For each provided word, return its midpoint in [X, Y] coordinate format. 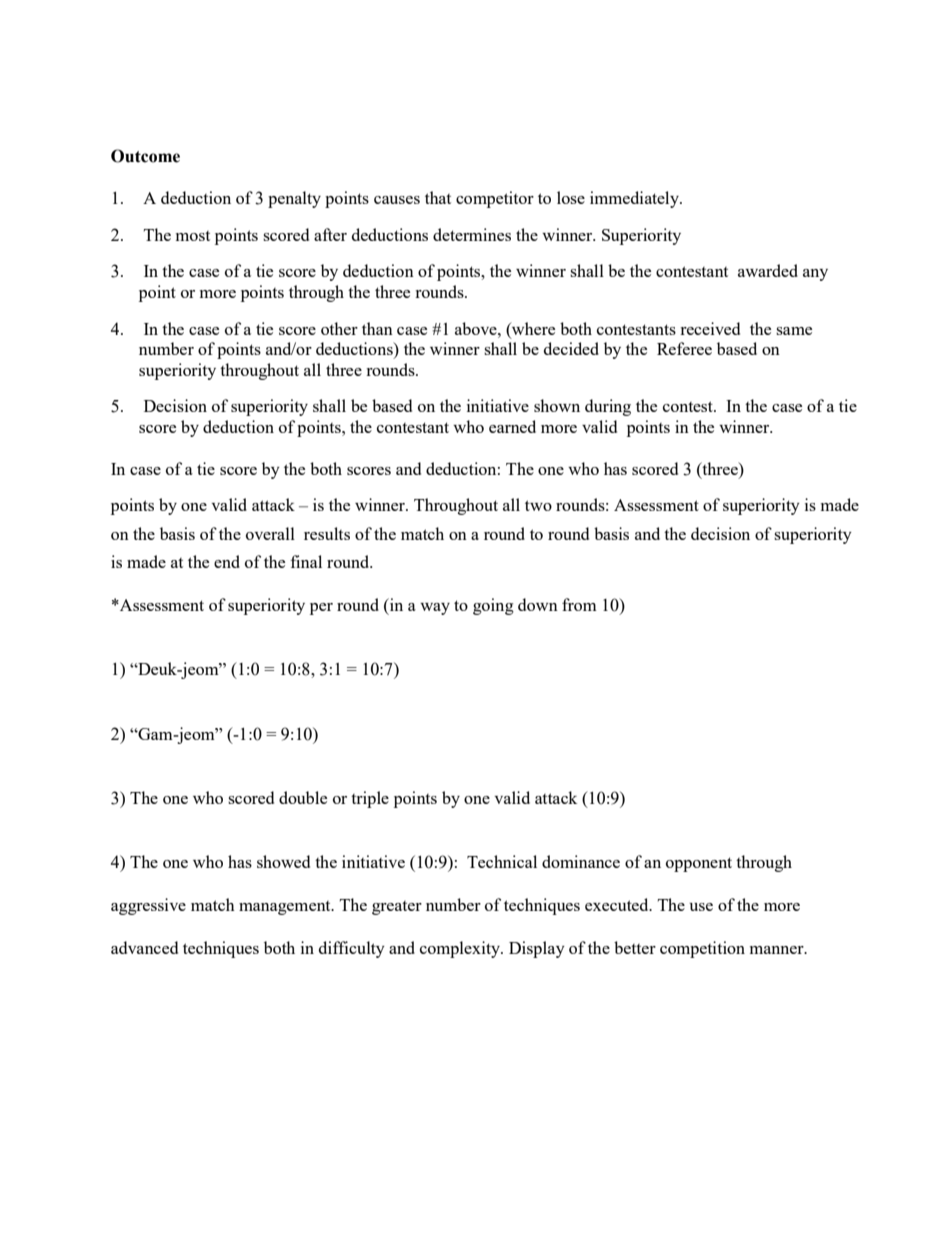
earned [512, 426]
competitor [495, 199]
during [608, 407]
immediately [635, 199]
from [579, 604]
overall [270, 533]
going [493, 606]
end [227, 561]
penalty [294, 199]
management [286, 908]
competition [702, 949]
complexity [461, 949]
